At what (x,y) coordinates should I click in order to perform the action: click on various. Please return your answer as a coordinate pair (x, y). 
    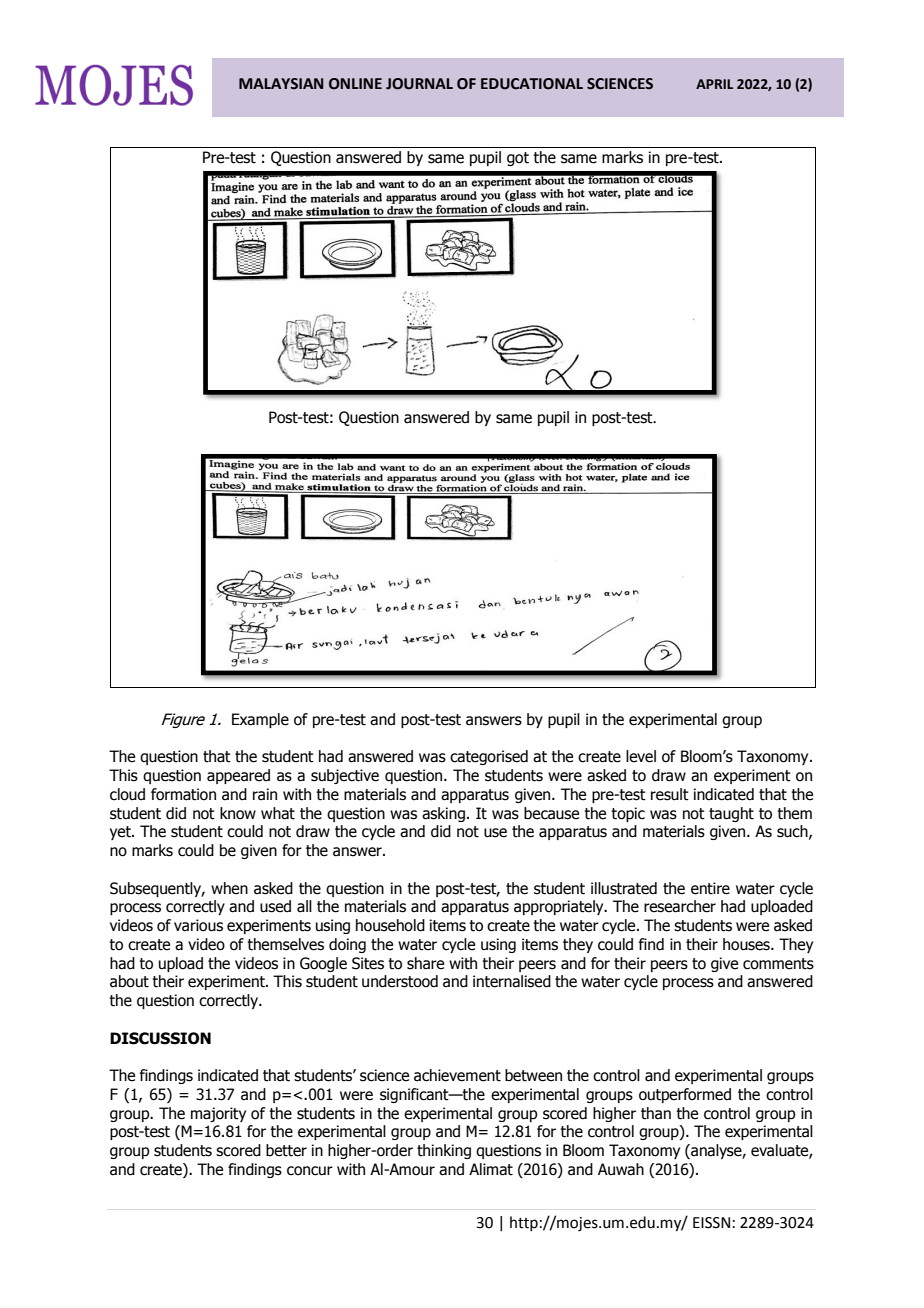
    Looking at the image, I should click on (198, 925).
